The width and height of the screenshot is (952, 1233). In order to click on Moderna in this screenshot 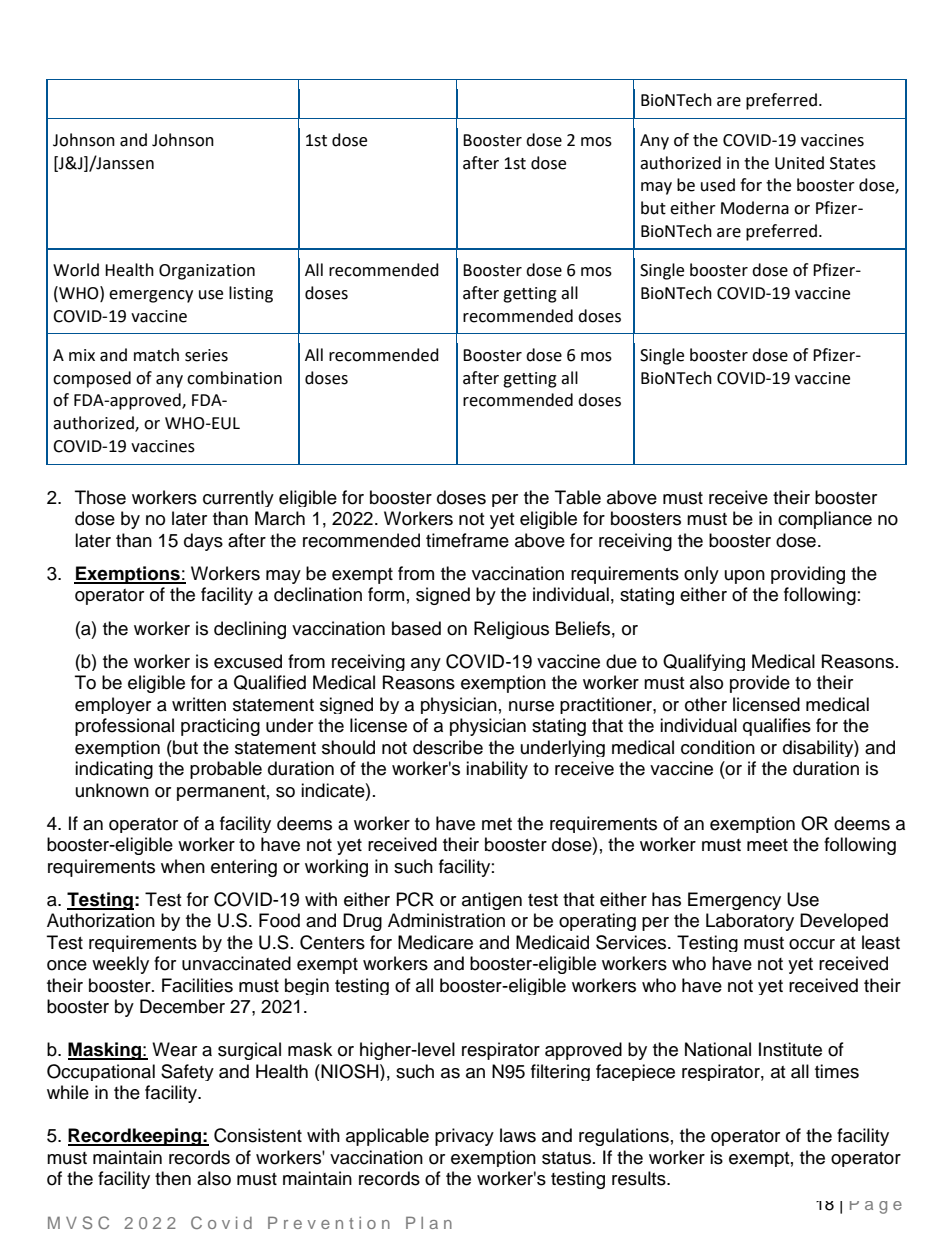, I will do `click(755, 208)`.
